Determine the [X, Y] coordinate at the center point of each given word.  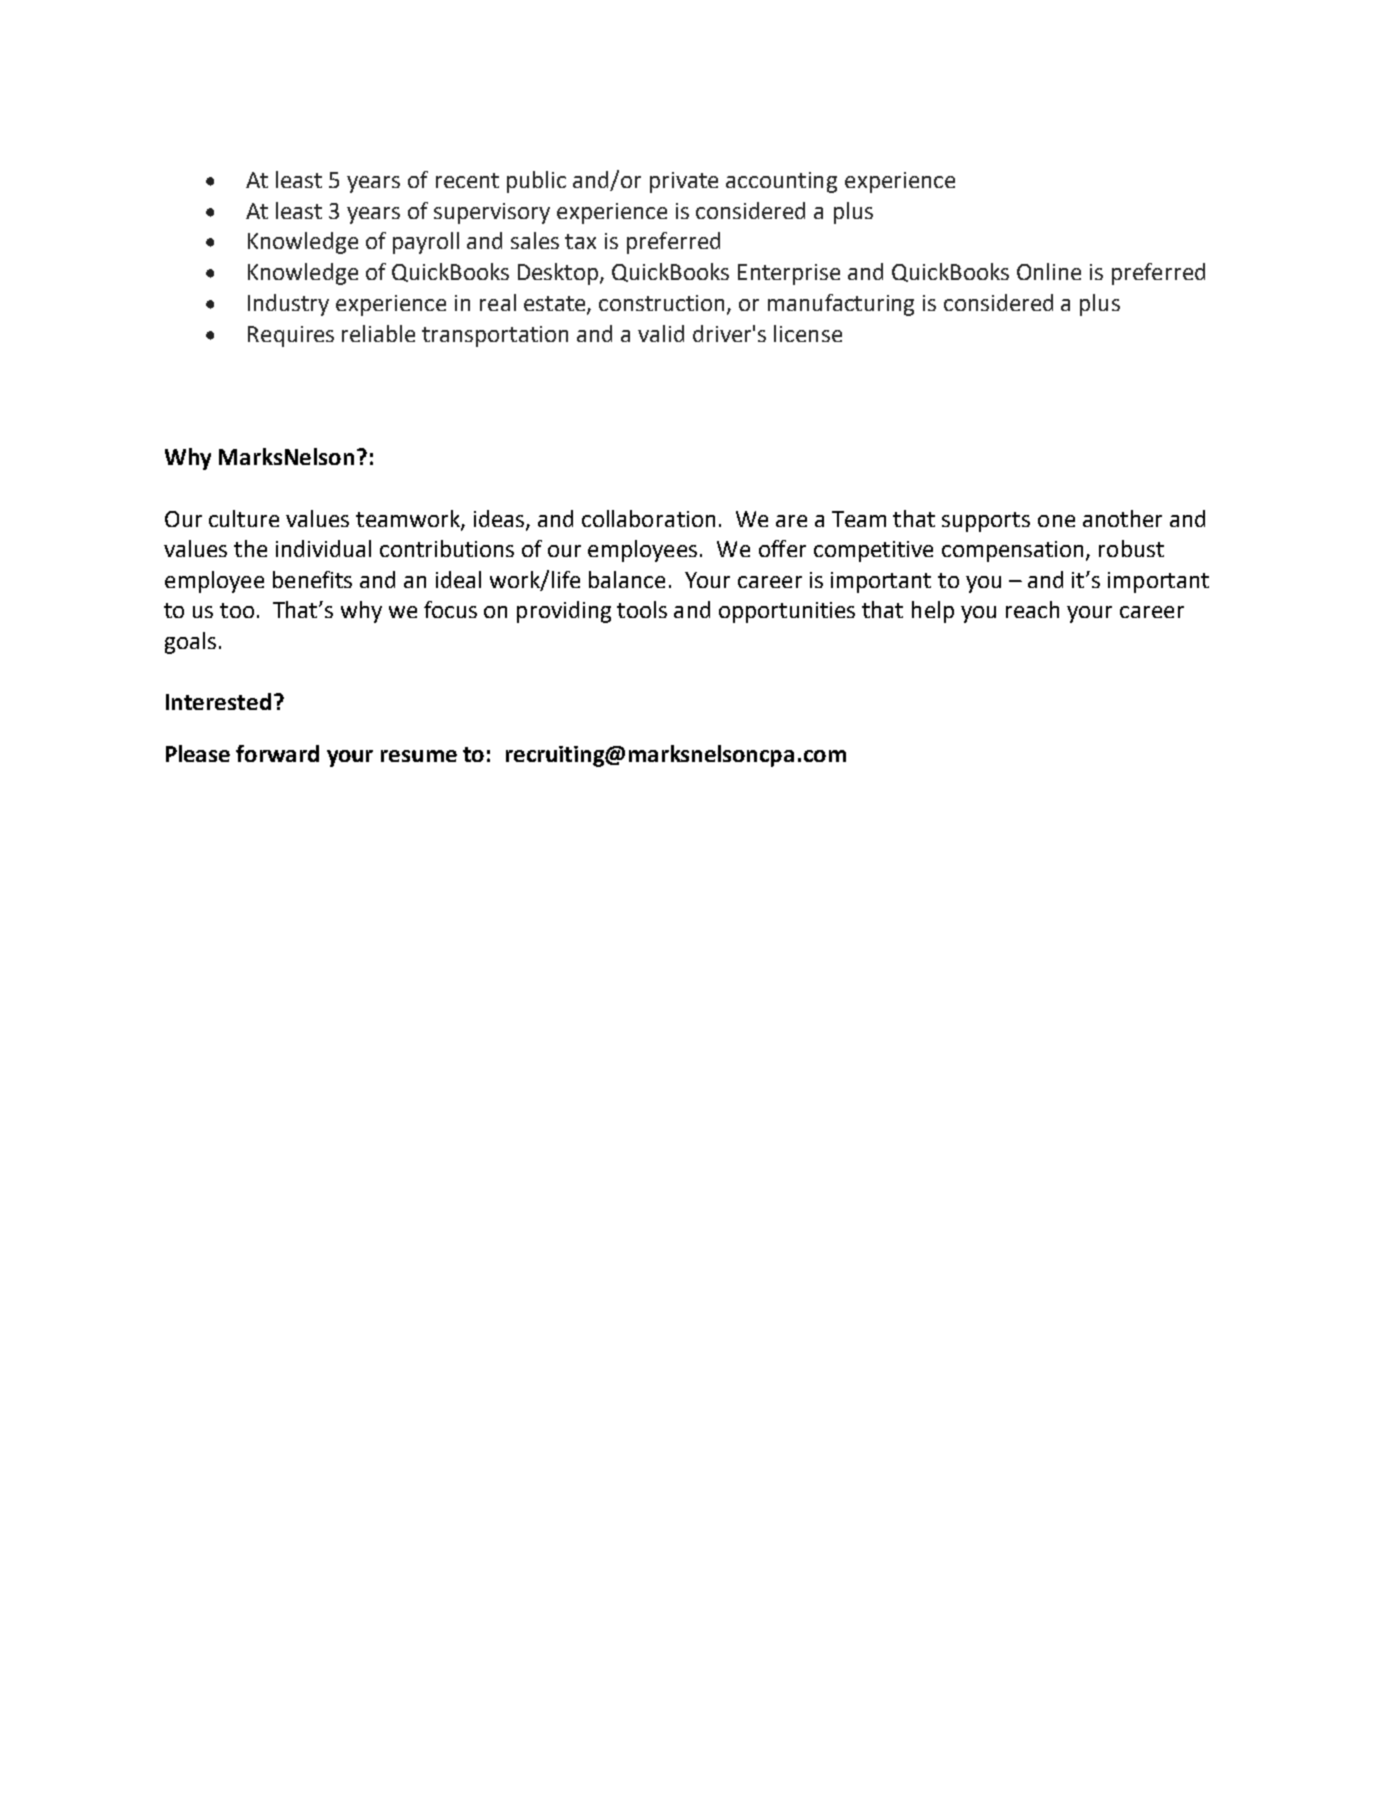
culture [244, 518]
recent [467, 180]
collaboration [648, 518]
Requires [291, 336]
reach [1032, 609]
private [684, 182]
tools [642, 609]
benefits [312, 579]
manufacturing [841, 305]
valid [661, 333]
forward [277, 753]
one [1056, 521]
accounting [781, 182]
